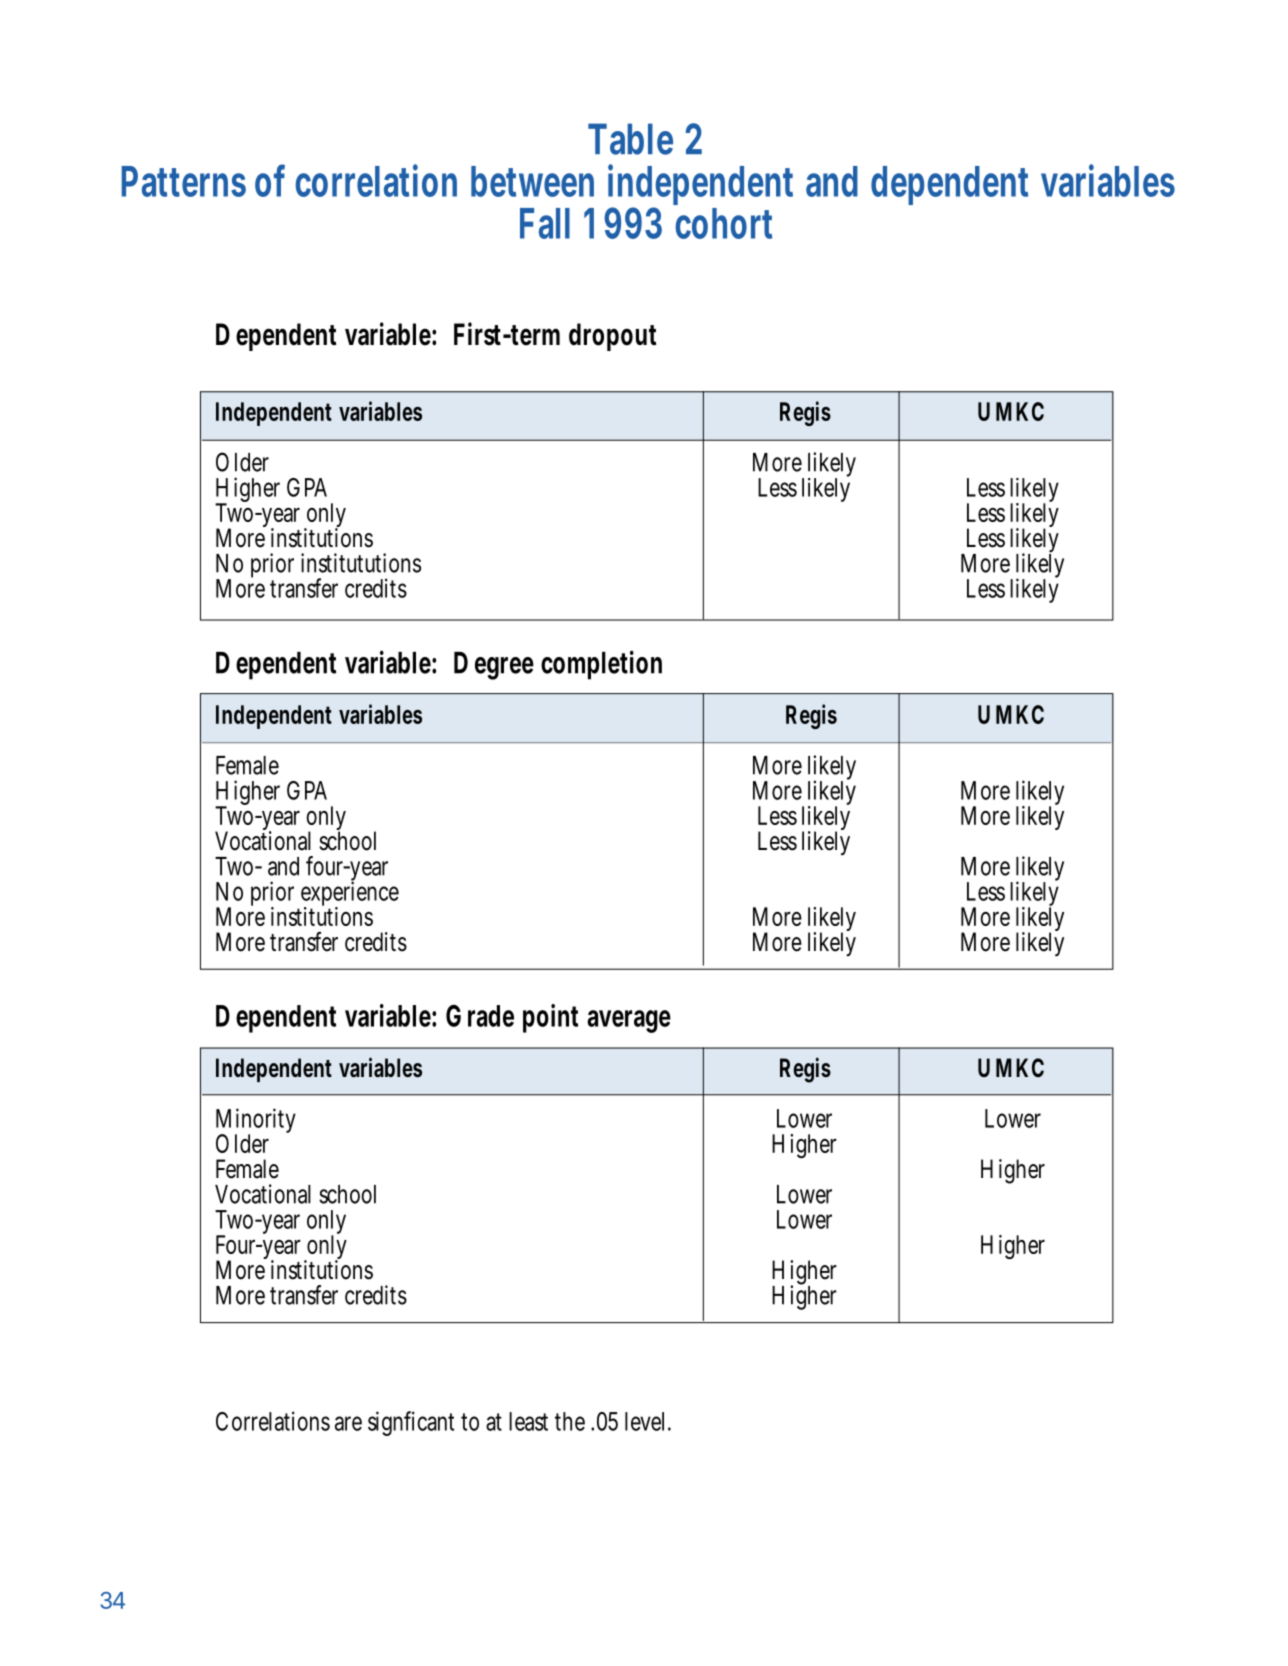 This screenshot has width=1288, height=1666. Describe the element at coordinates (532, 181) in the screenshot. I see `between` at that location.
